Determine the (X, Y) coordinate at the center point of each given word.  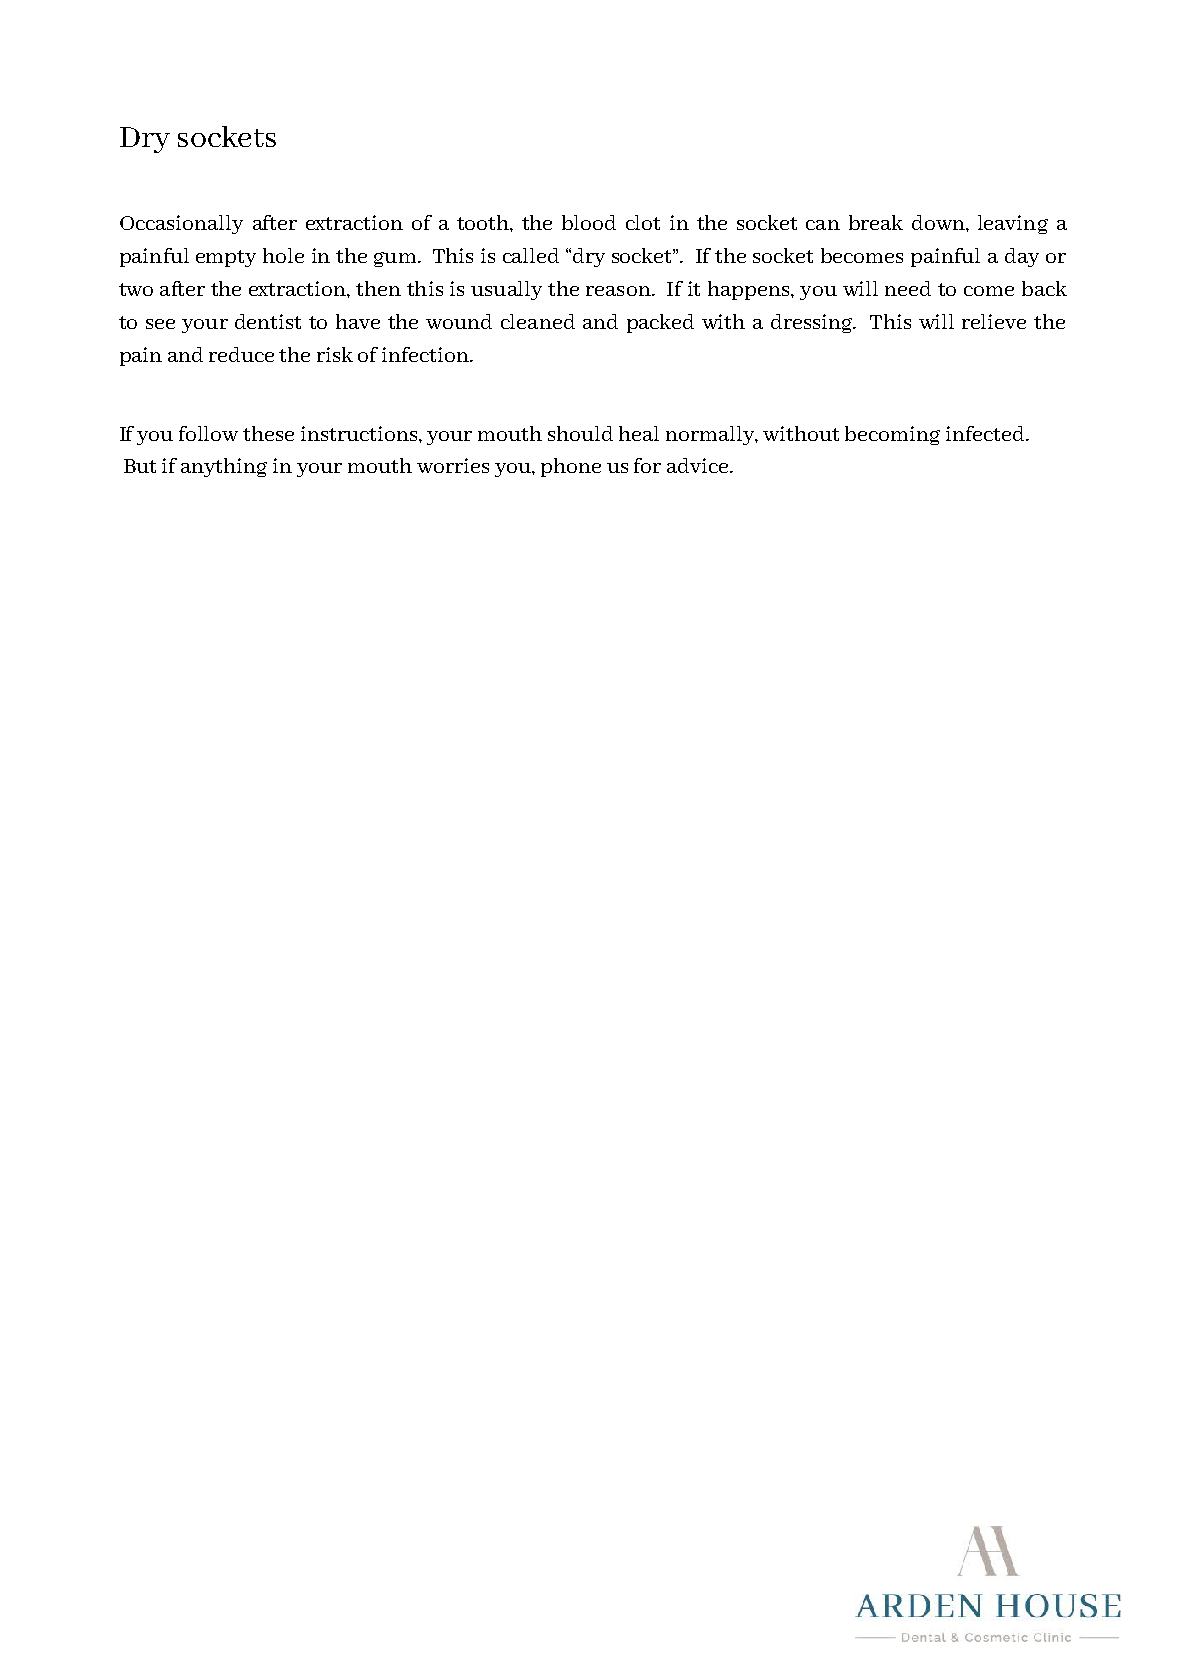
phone (571, 467)
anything (224, 467)
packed (660, 323)
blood (589, 222)
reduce (241, 354)
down (939, 222)
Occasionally (181, 224)
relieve (994, 321)
